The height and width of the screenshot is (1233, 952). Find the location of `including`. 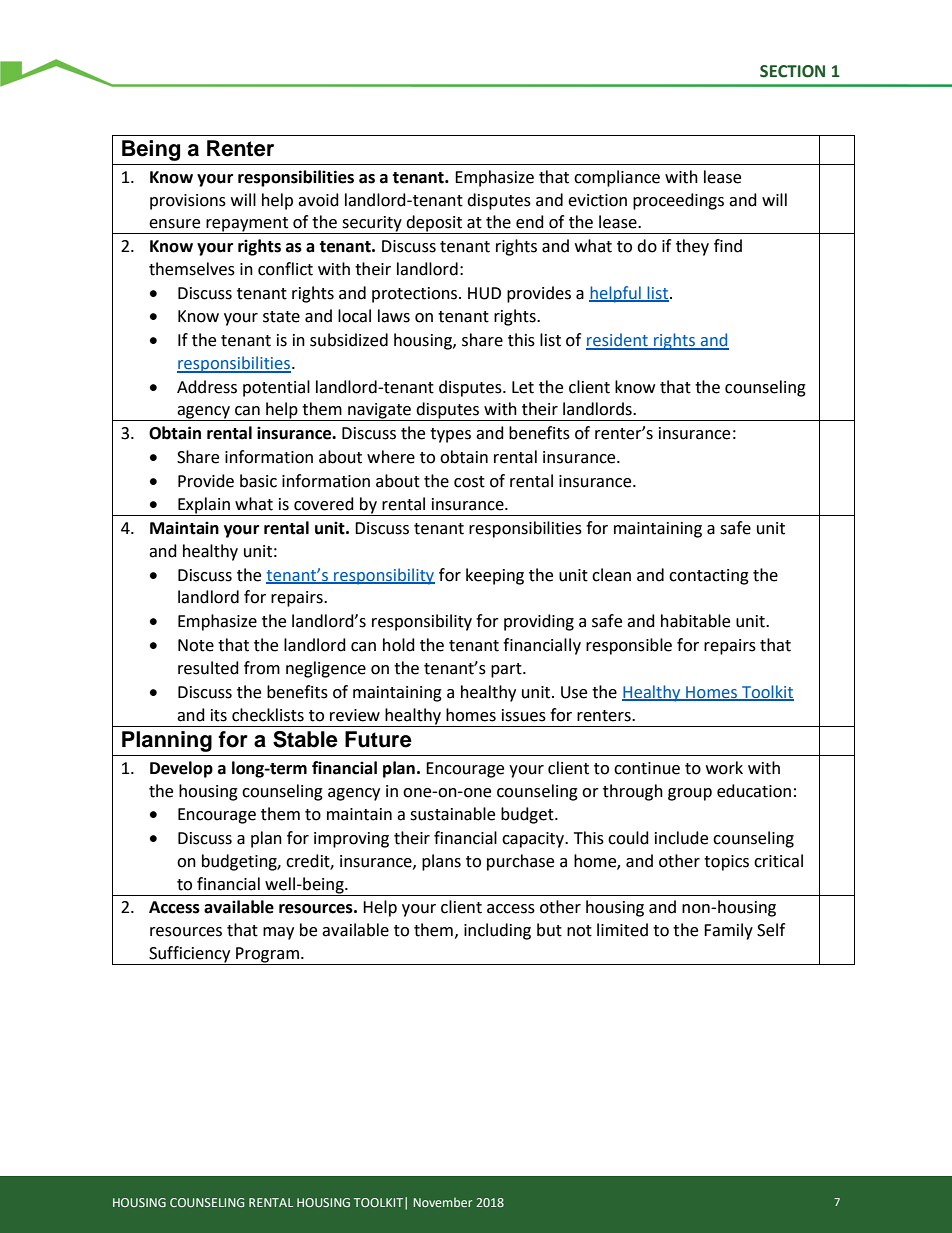

including is located at coordinates (497, 931).
